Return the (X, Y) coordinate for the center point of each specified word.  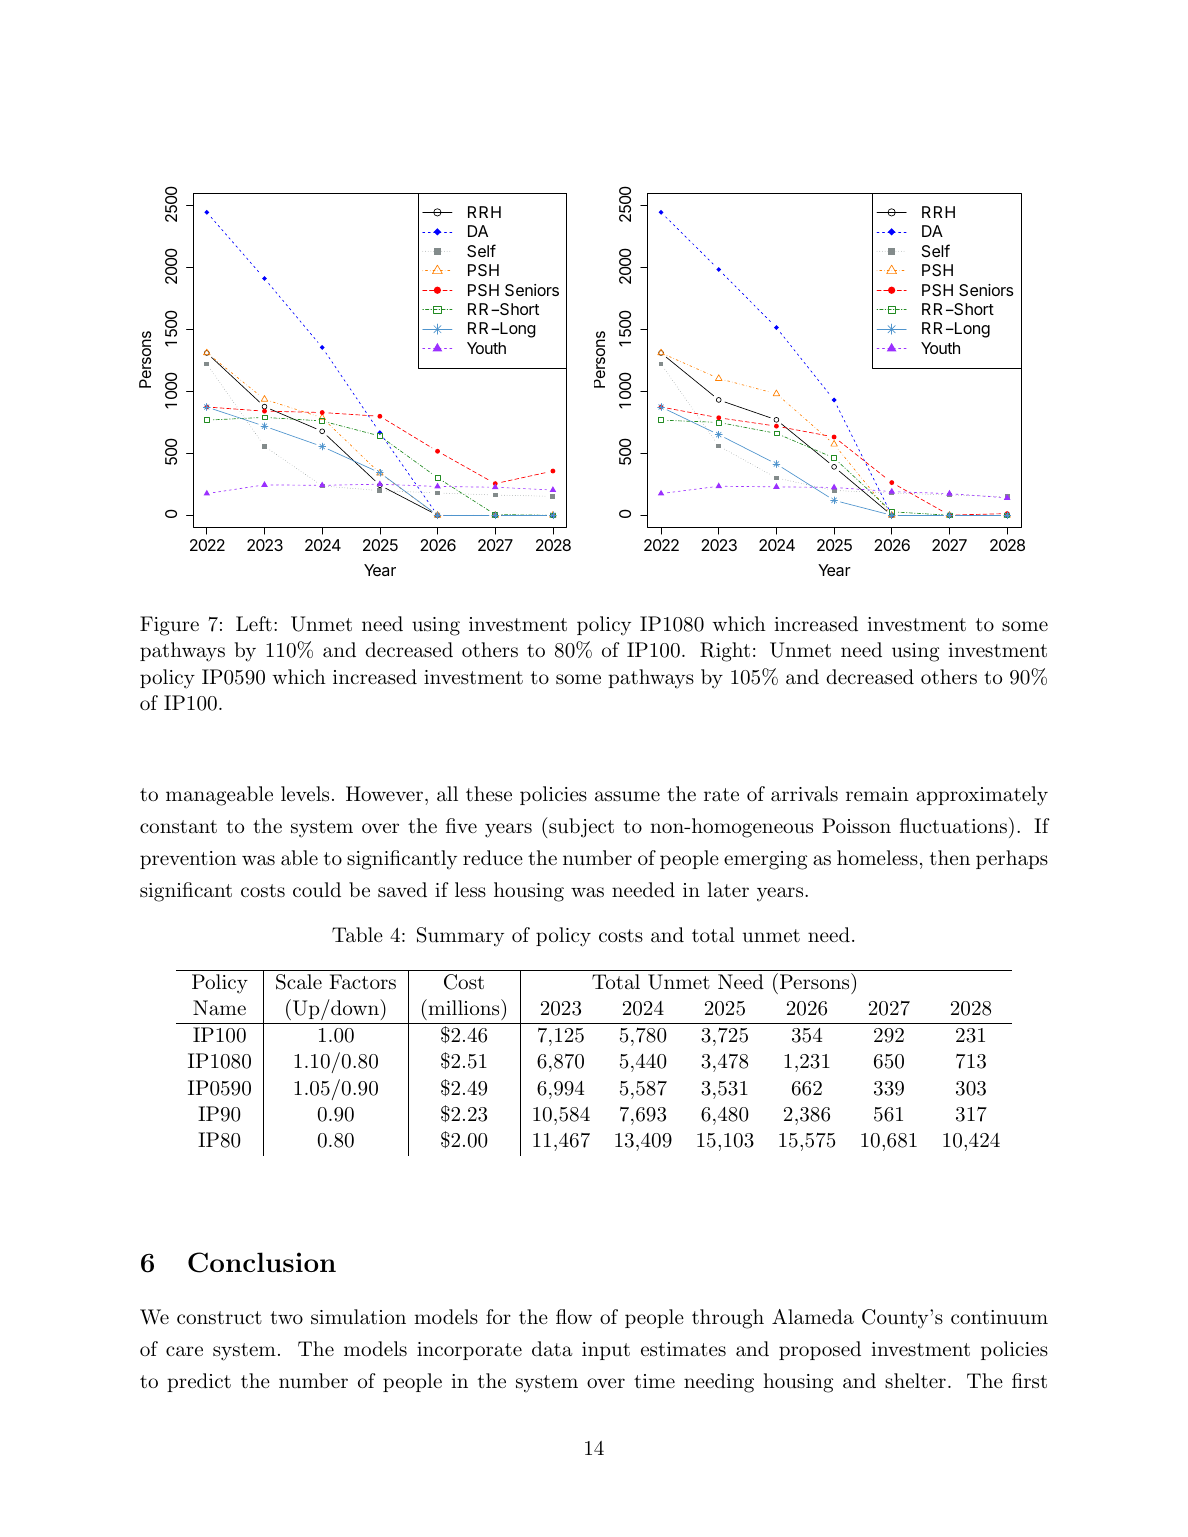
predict (199, 1382)
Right (725, 652)
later (728, 890)
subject (580, 827)
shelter (915, 1380)
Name (219, 1007)
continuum (999, 1317)
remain (877, 794)
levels (305, 794)
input (606, 1351)
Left (254, 623)
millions (464, 1007)
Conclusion (262, 1262)
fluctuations (953, 826)
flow (574, 1316)
